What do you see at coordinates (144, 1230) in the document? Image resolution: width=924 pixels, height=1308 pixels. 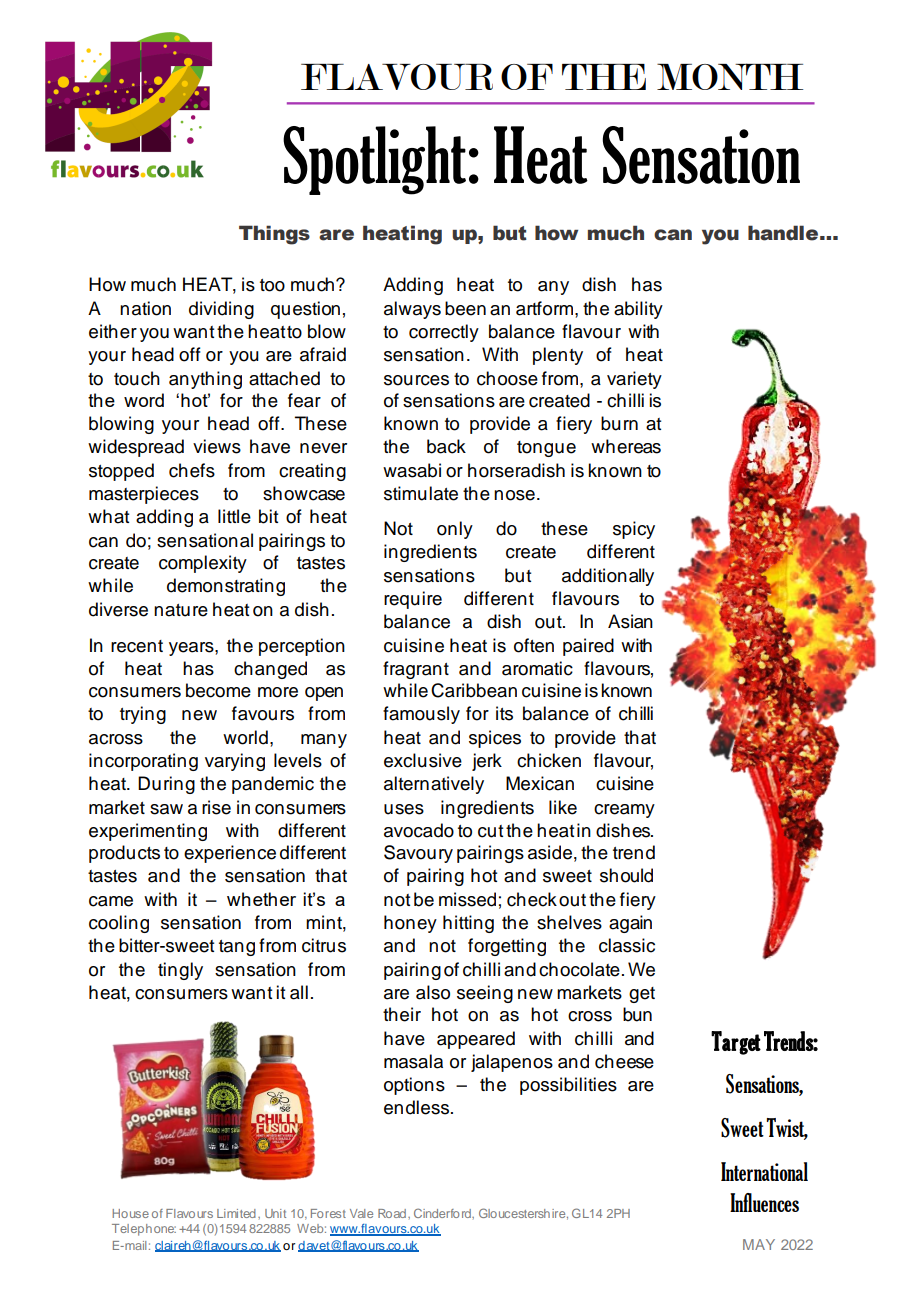 I see `Telephone` at bounding box center [144, 1230].
